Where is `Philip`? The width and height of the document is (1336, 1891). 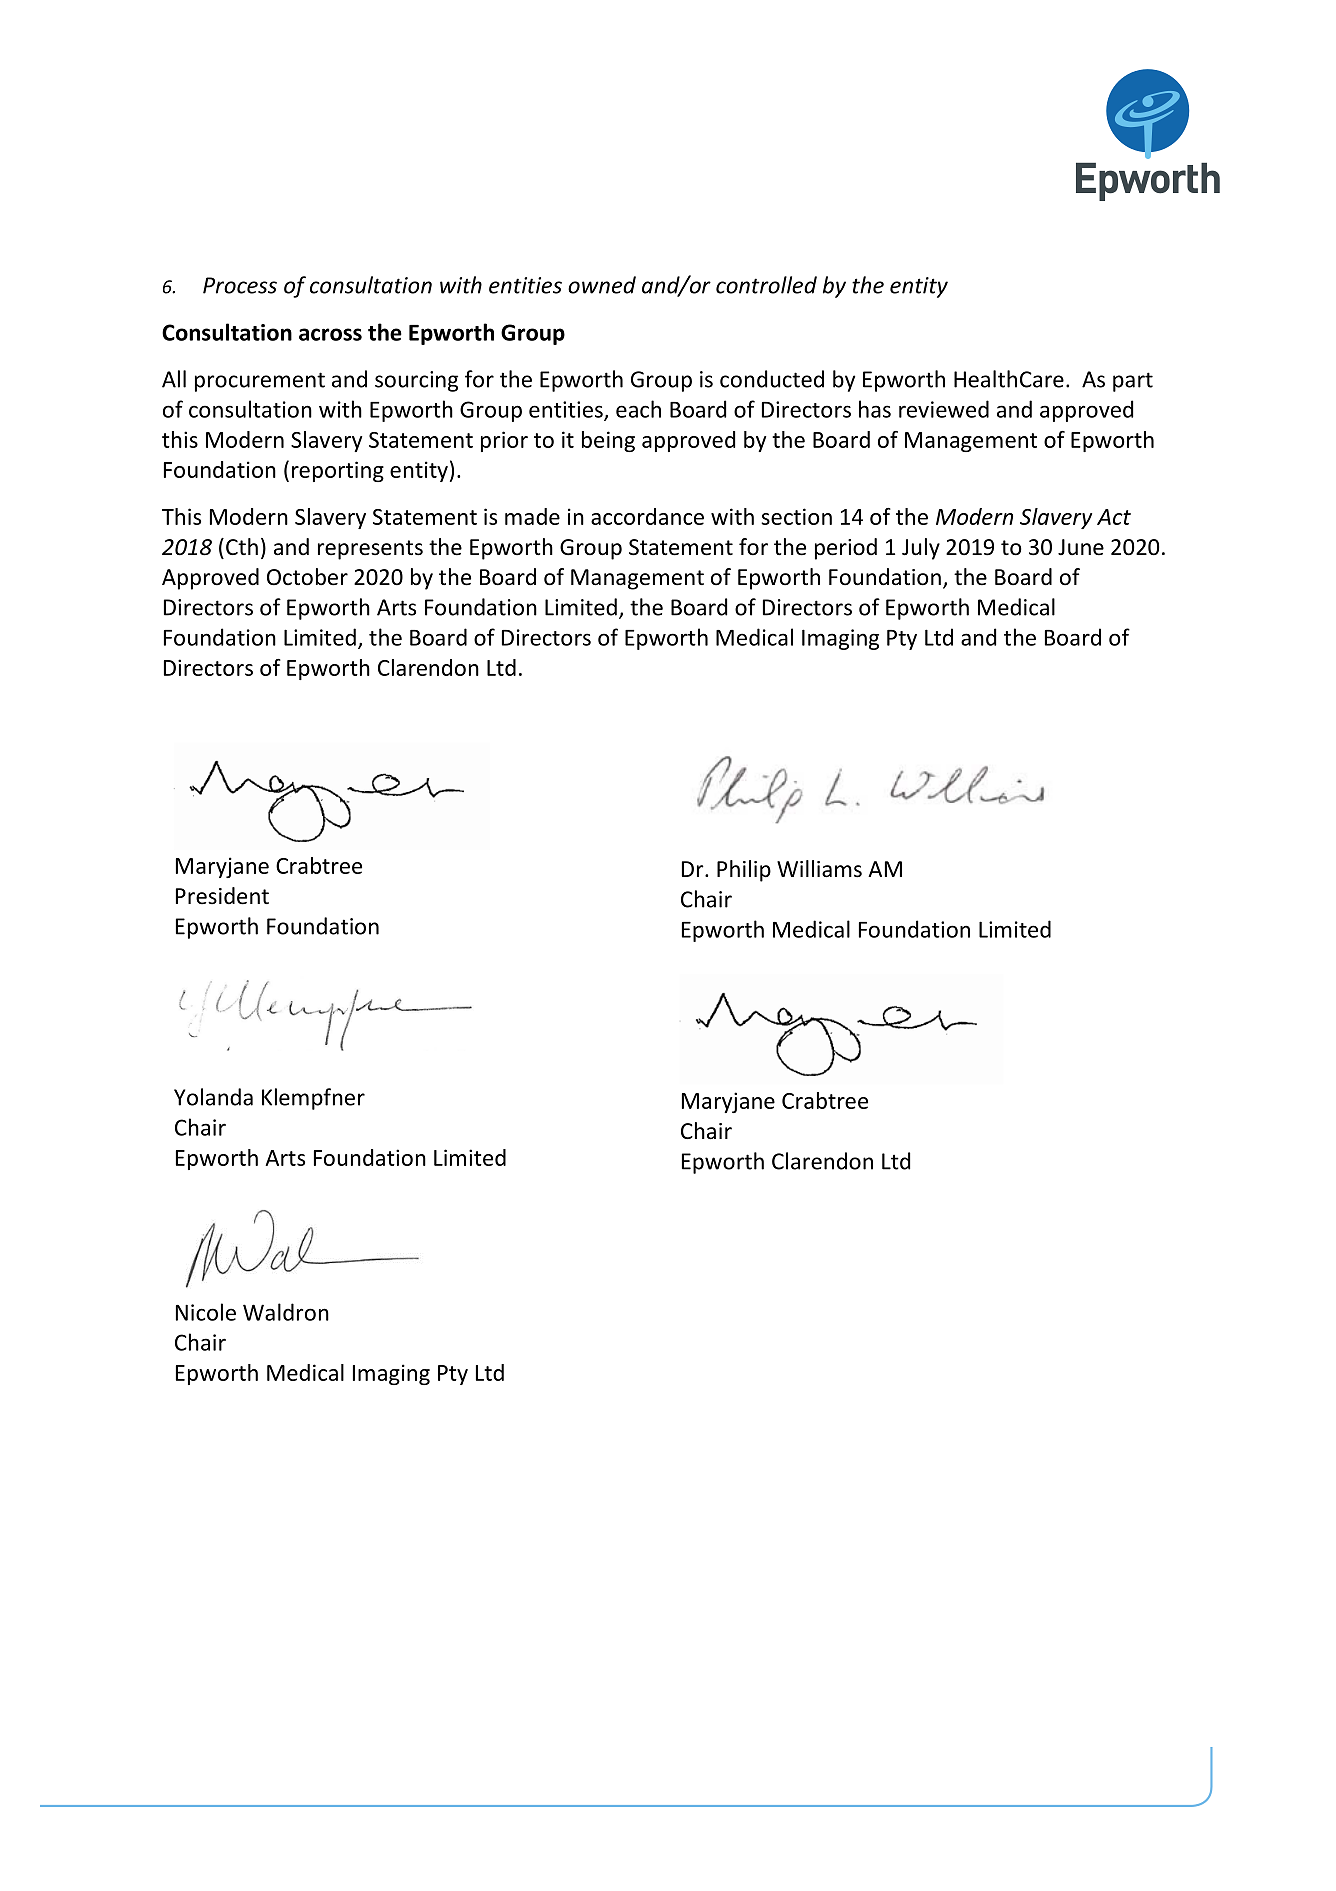
Philip is located at coordinates (744, 871).
